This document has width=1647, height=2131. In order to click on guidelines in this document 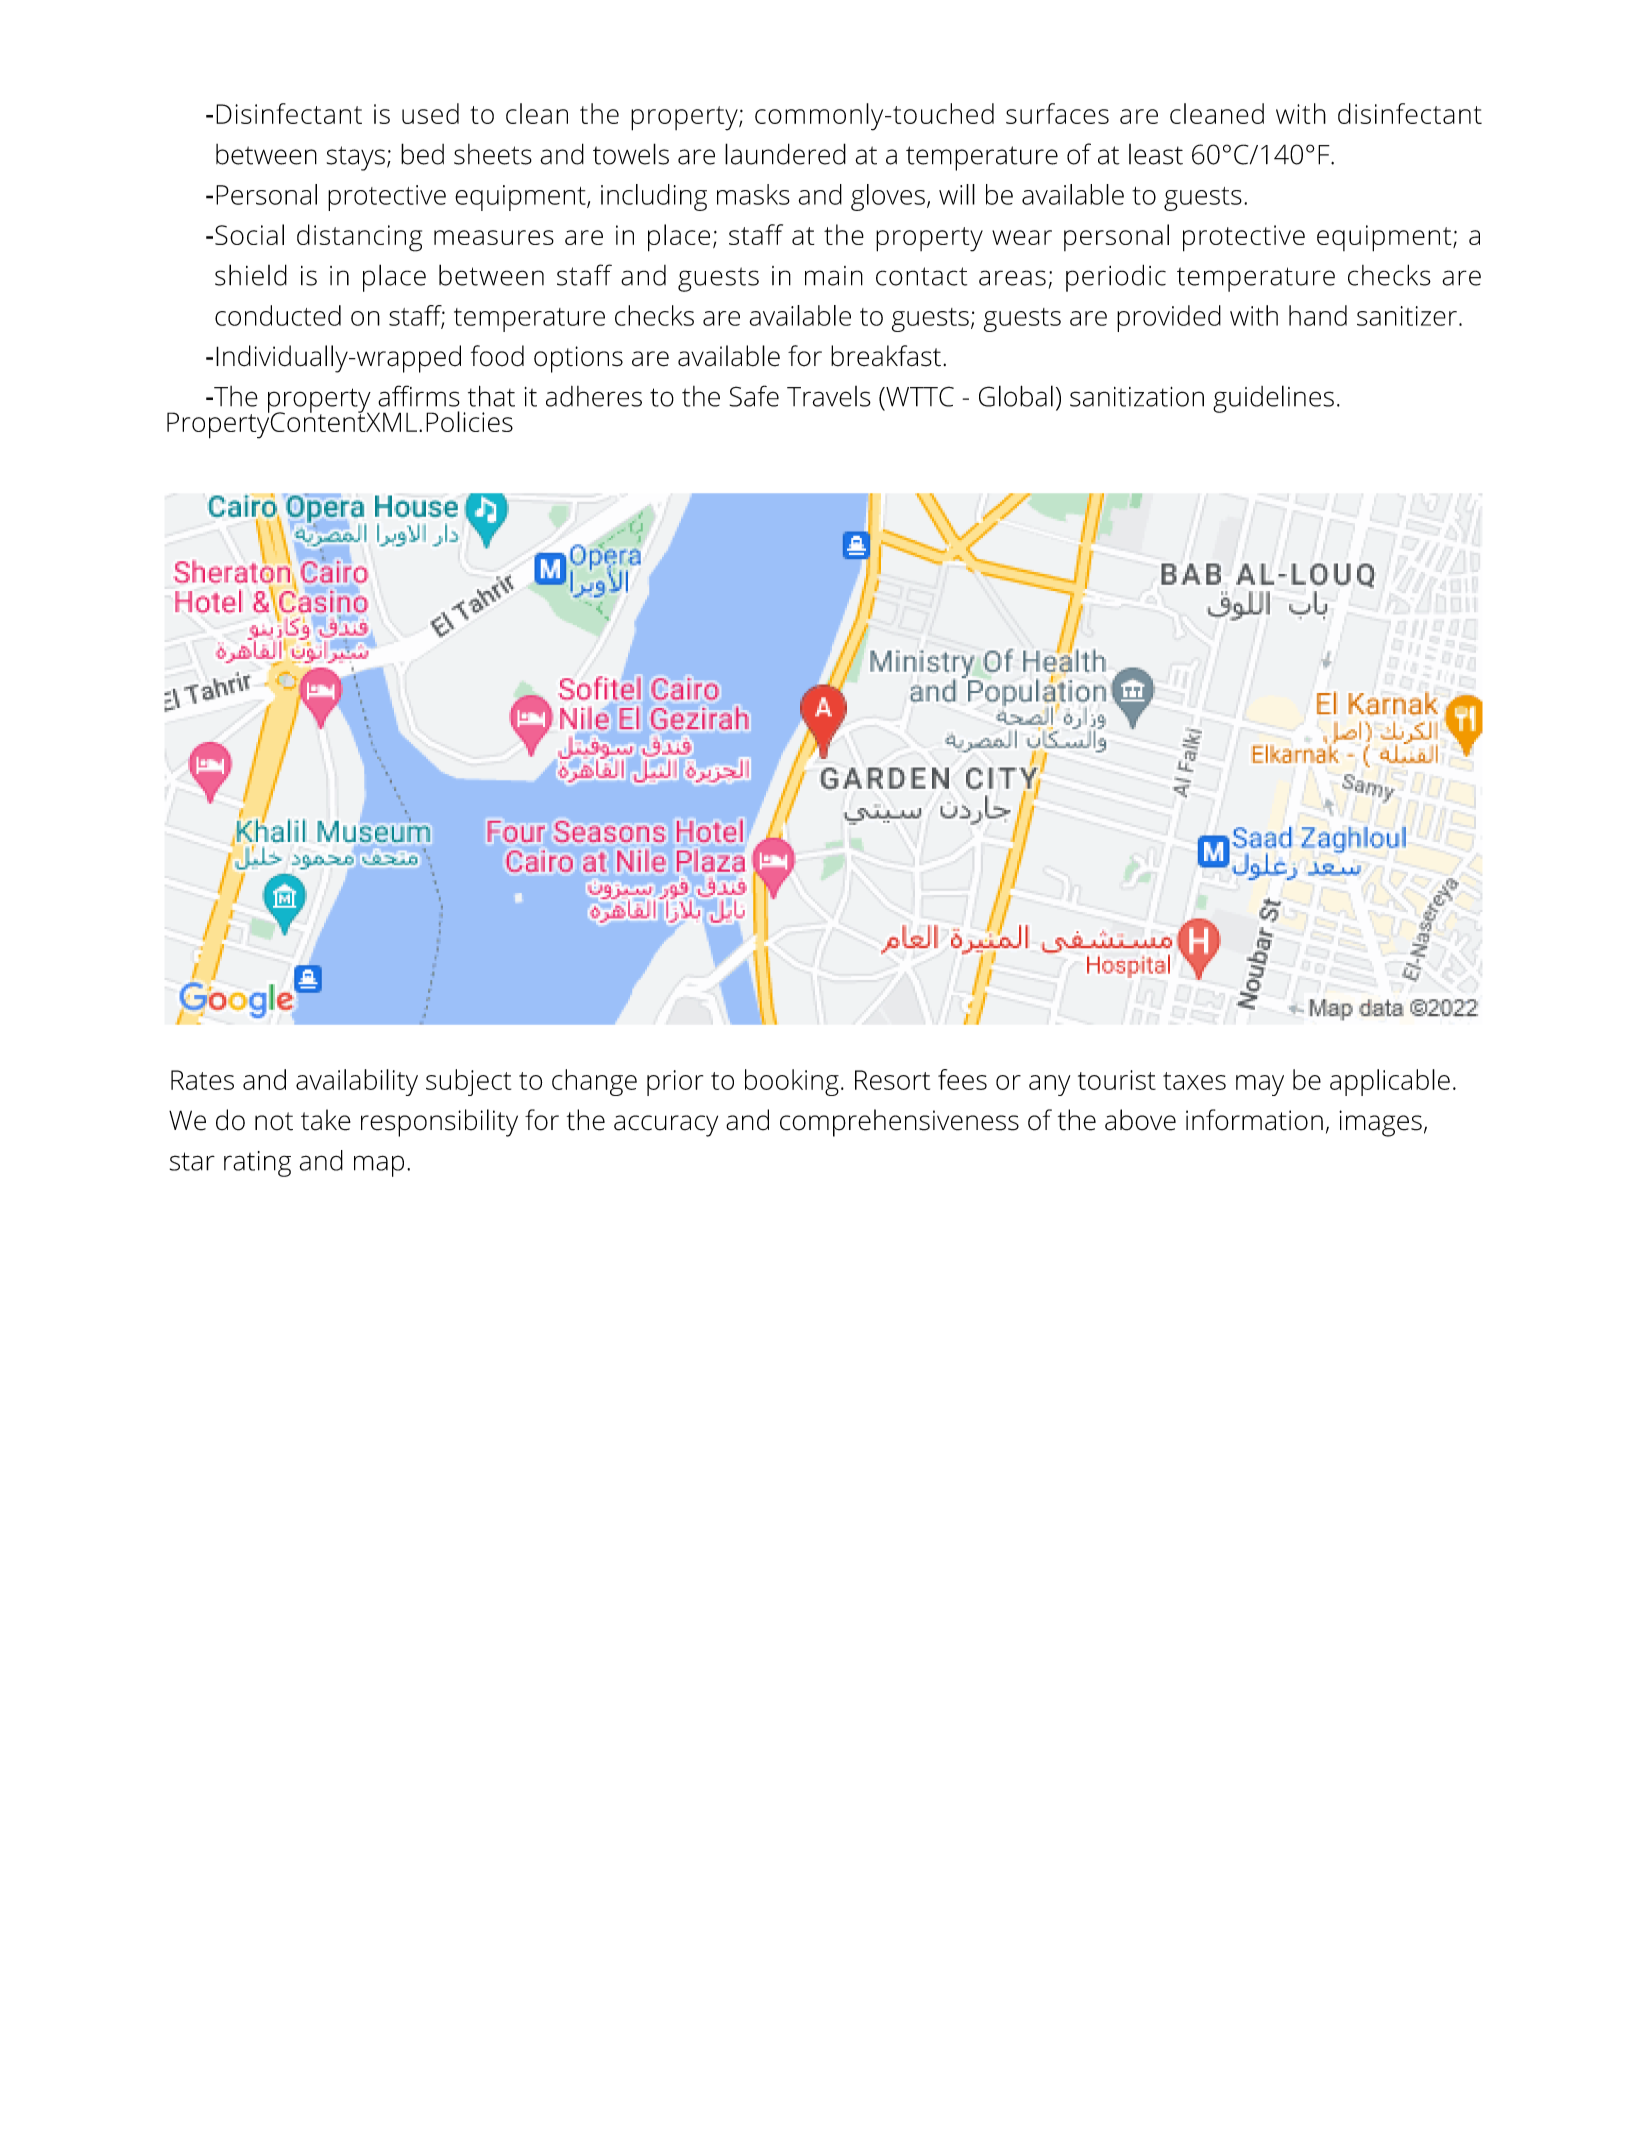, I will do `click(1273, 399)`.
